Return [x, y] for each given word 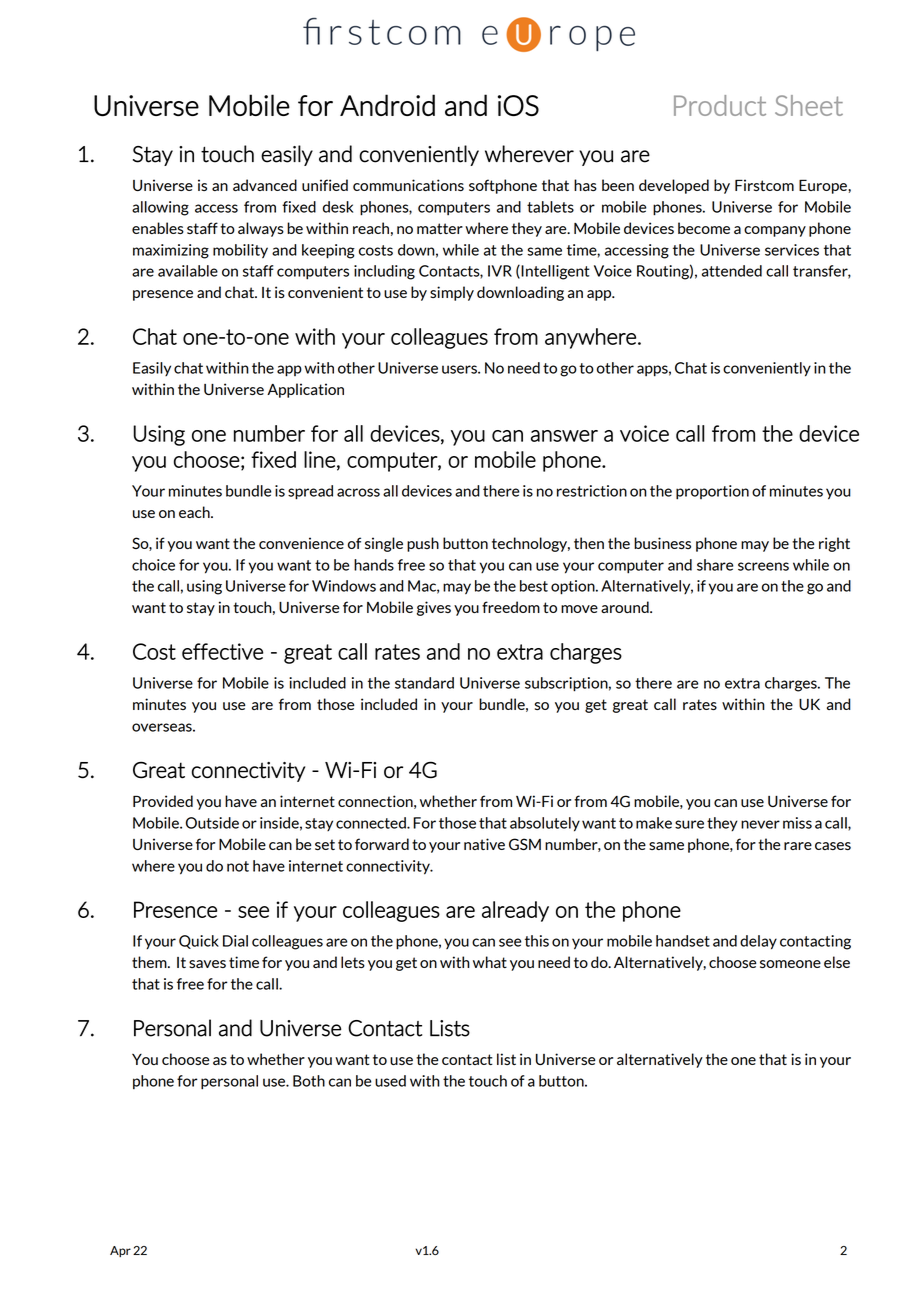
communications [408, 185]
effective [222, 651]
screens [763, 566]
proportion [712, 492]
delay [758, 942]
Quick [199, 942]
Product [720, 105]
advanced [265, 185]
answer [564, 436]
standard [424, 683]
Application [305, 390]
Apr [120, 1251]
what [490, 962]
